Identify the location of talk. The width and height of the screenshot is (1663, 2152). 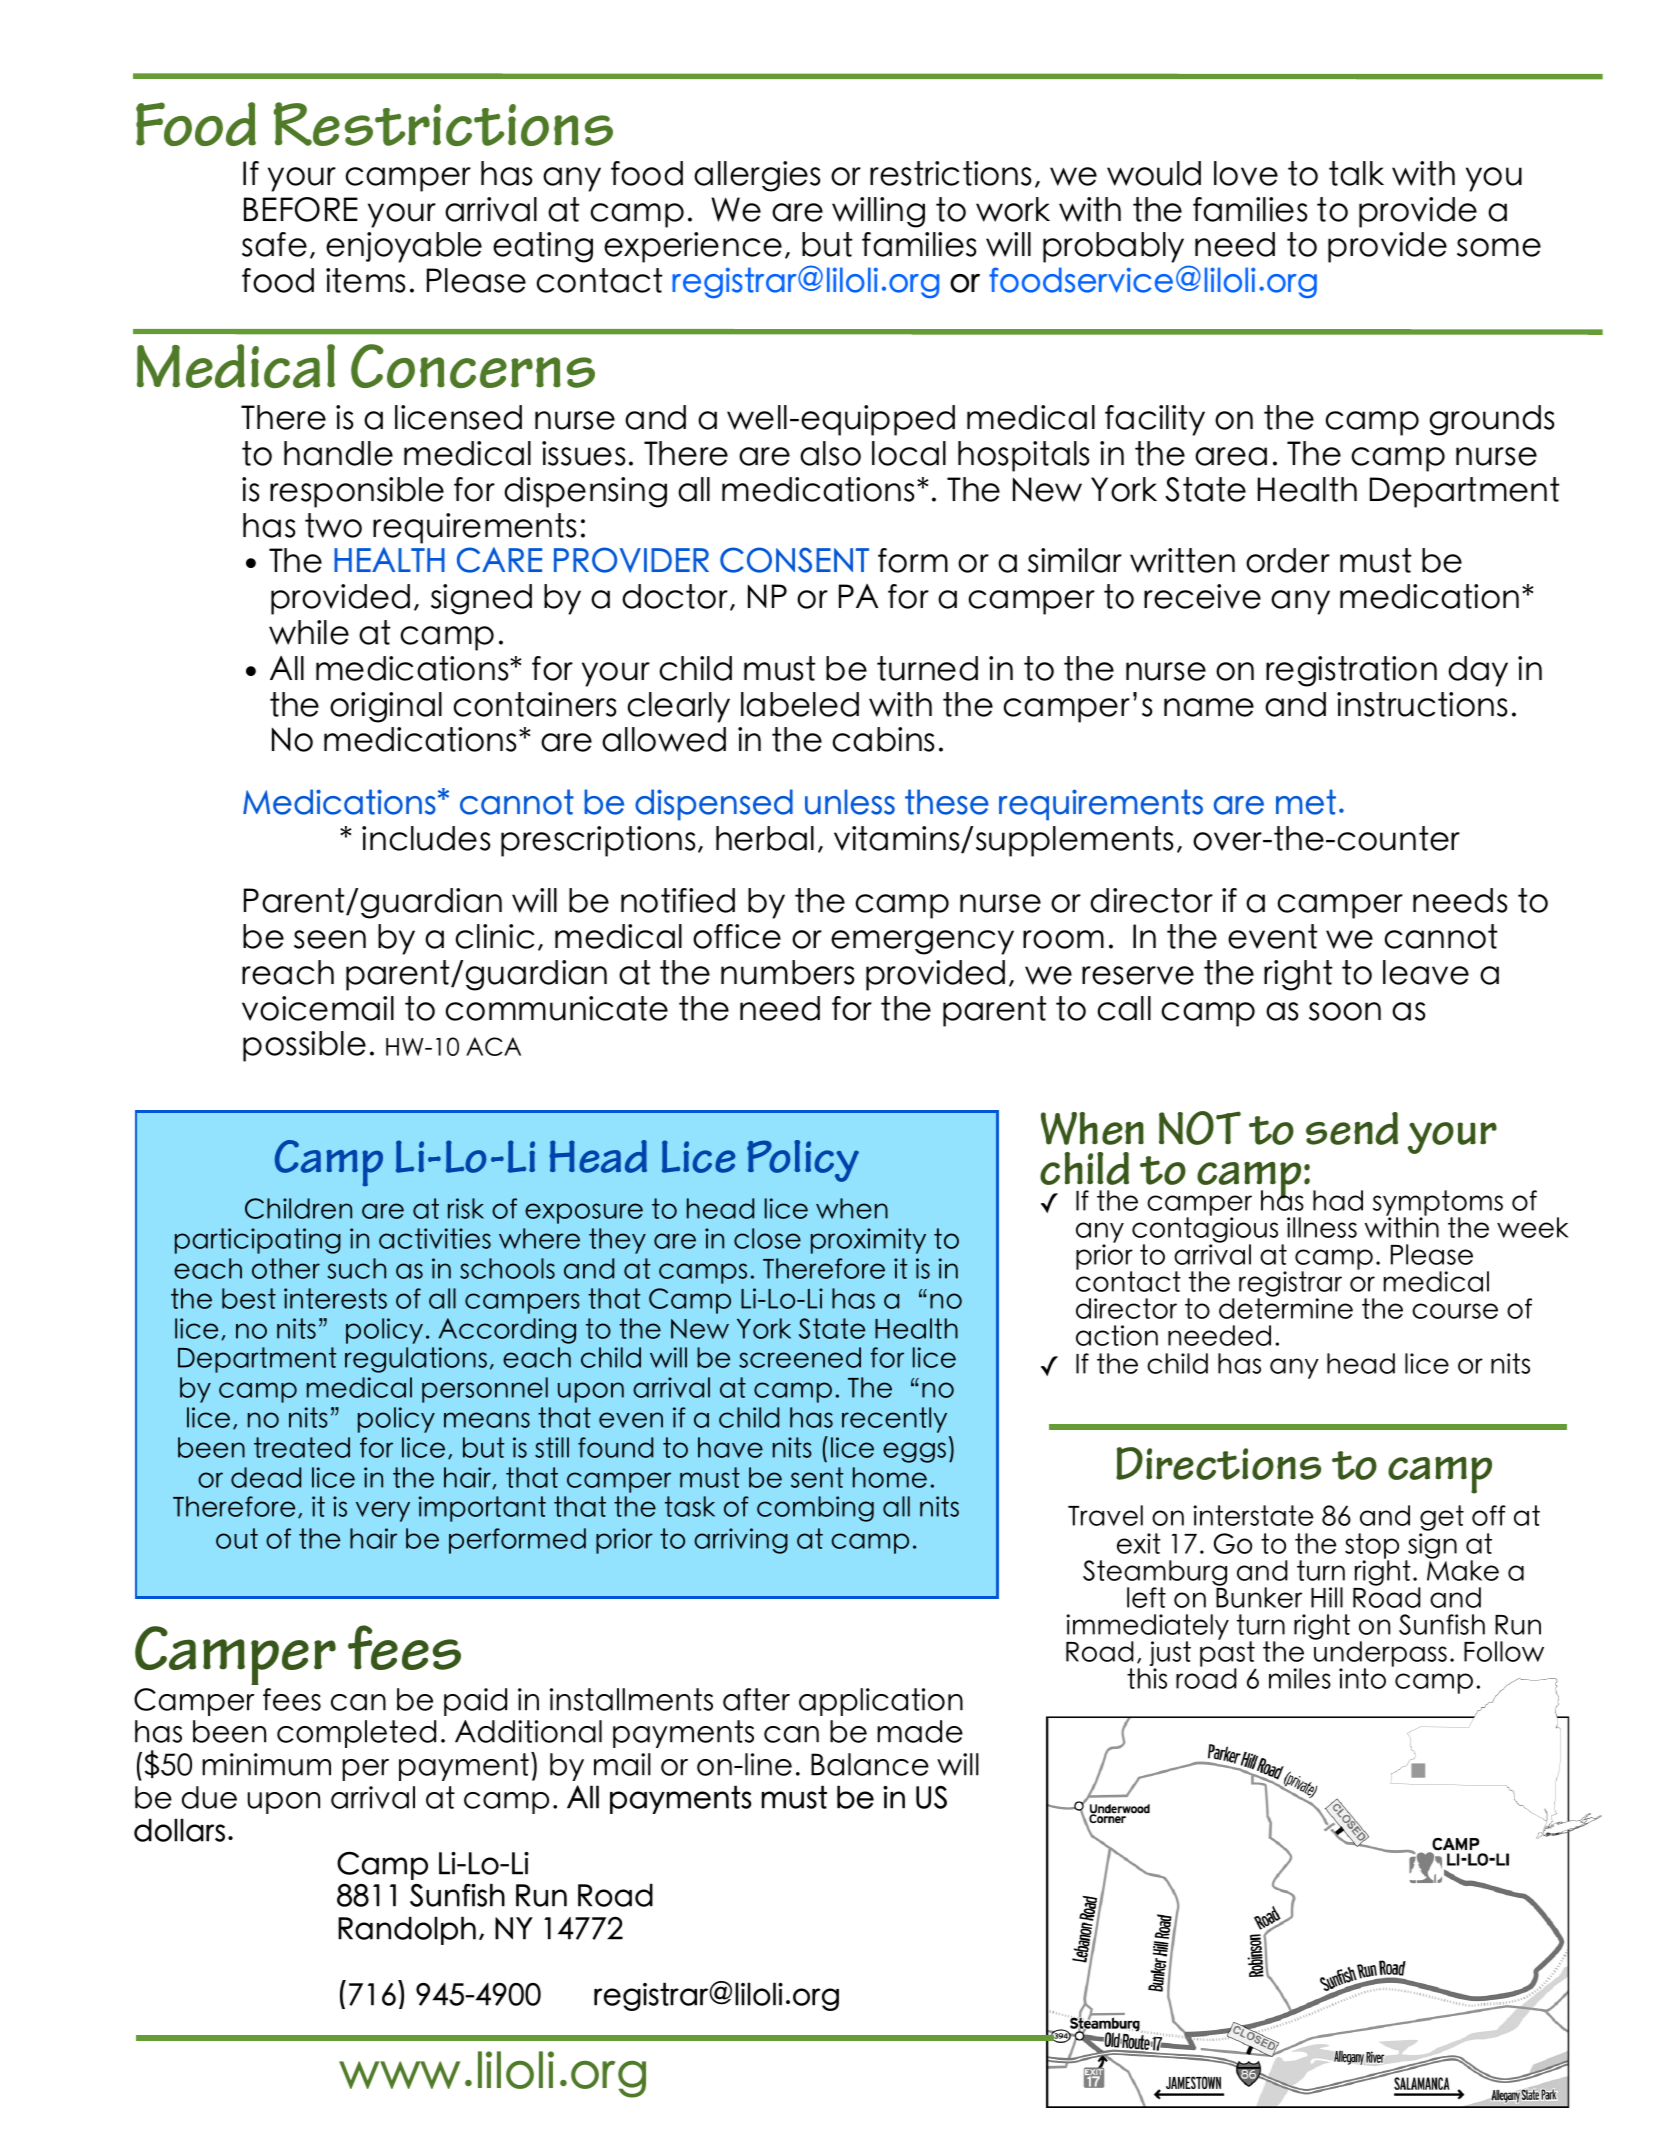
(1356, 173).
